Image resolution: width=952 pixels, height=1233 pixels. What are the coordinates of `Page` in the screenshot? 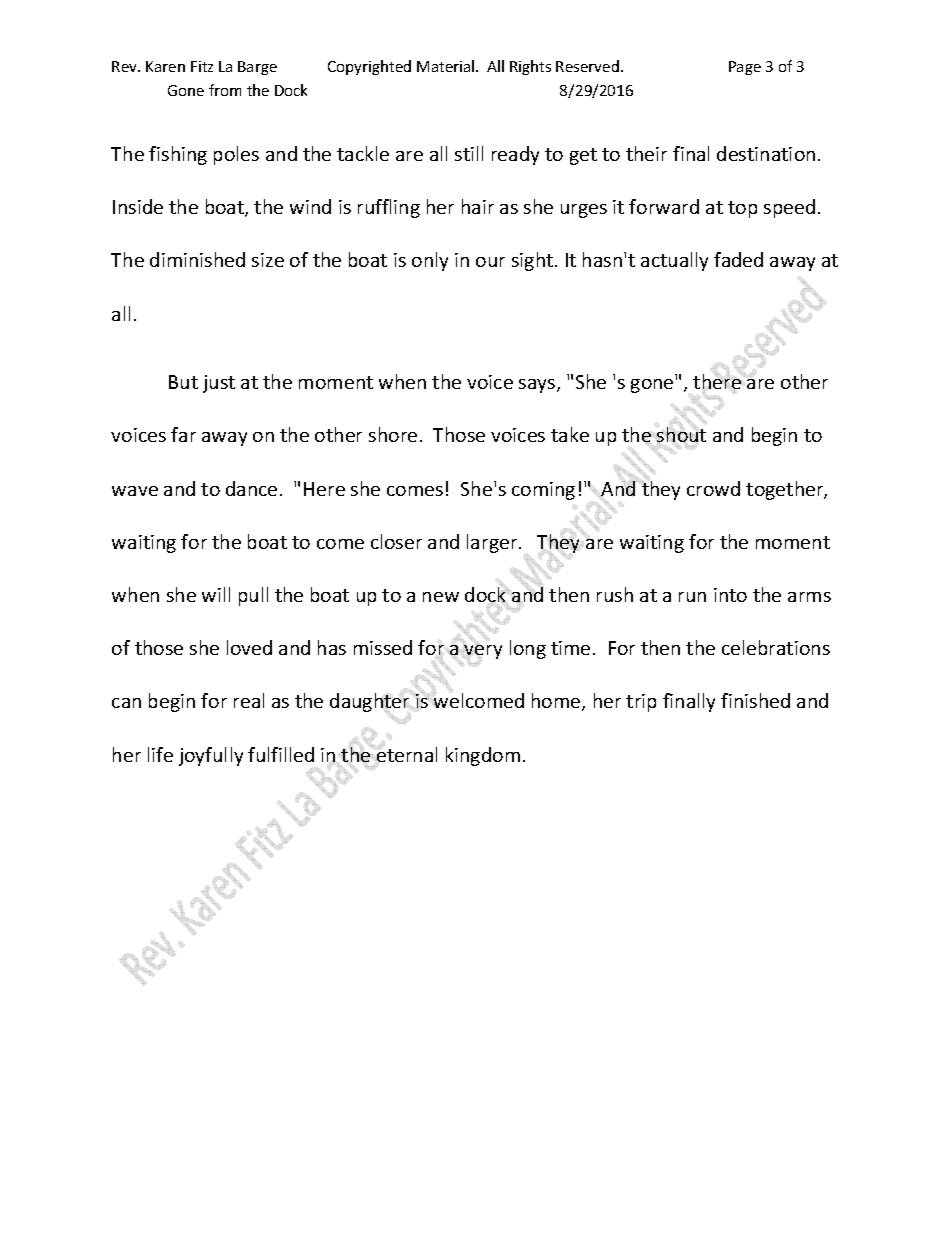 It's located at (745, 68).
